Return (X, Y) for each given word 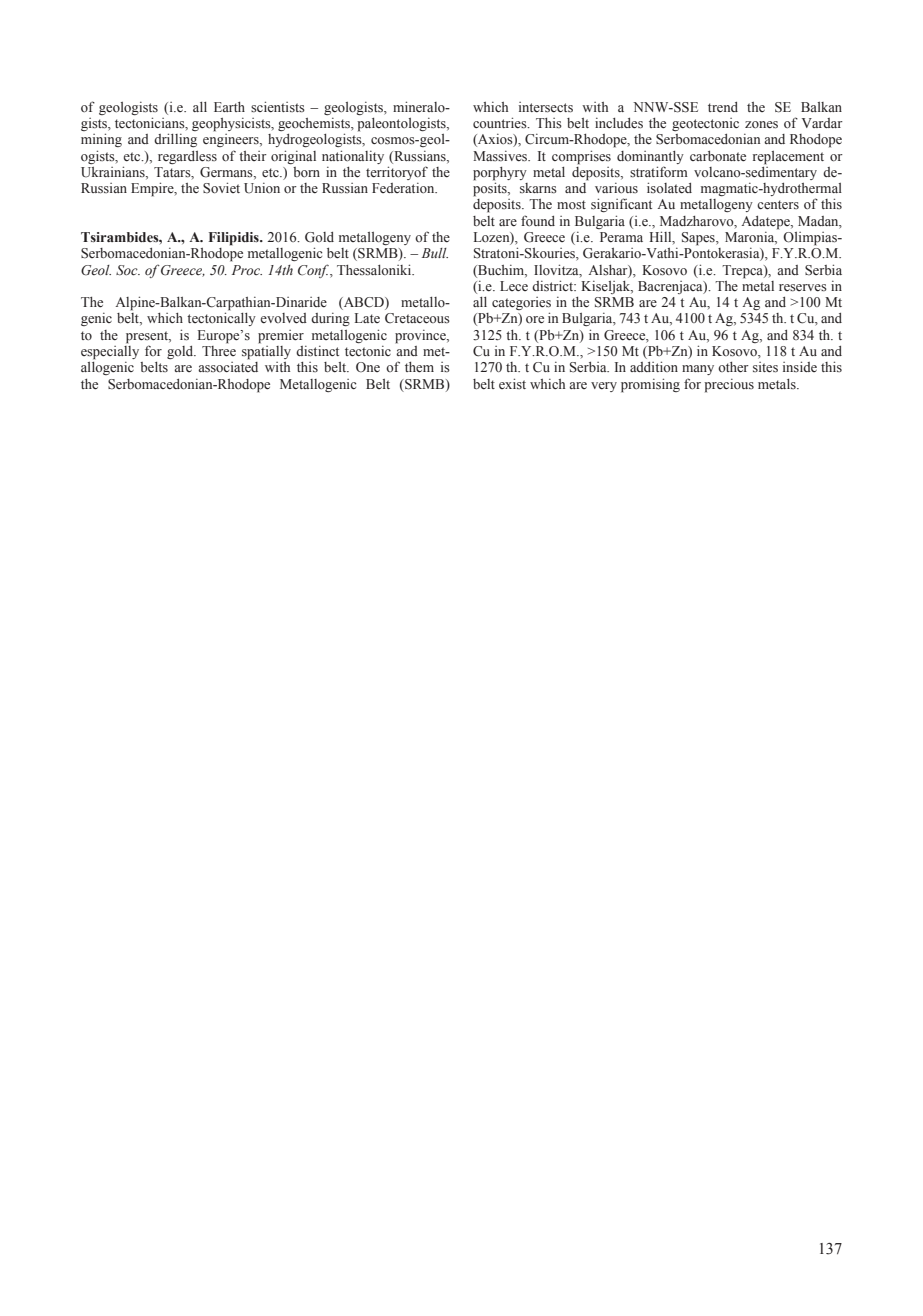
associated (228, 367)
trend (723, 107)
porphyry (500, 174)
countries (501, 122)
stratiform (659, 172)
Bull (435, 253)
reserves (803, 287)
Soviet (221, 188)
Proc (247, 270)
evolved (283, 318)
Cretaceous (417, 318)
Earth (229, 107)
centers (778, 205)
